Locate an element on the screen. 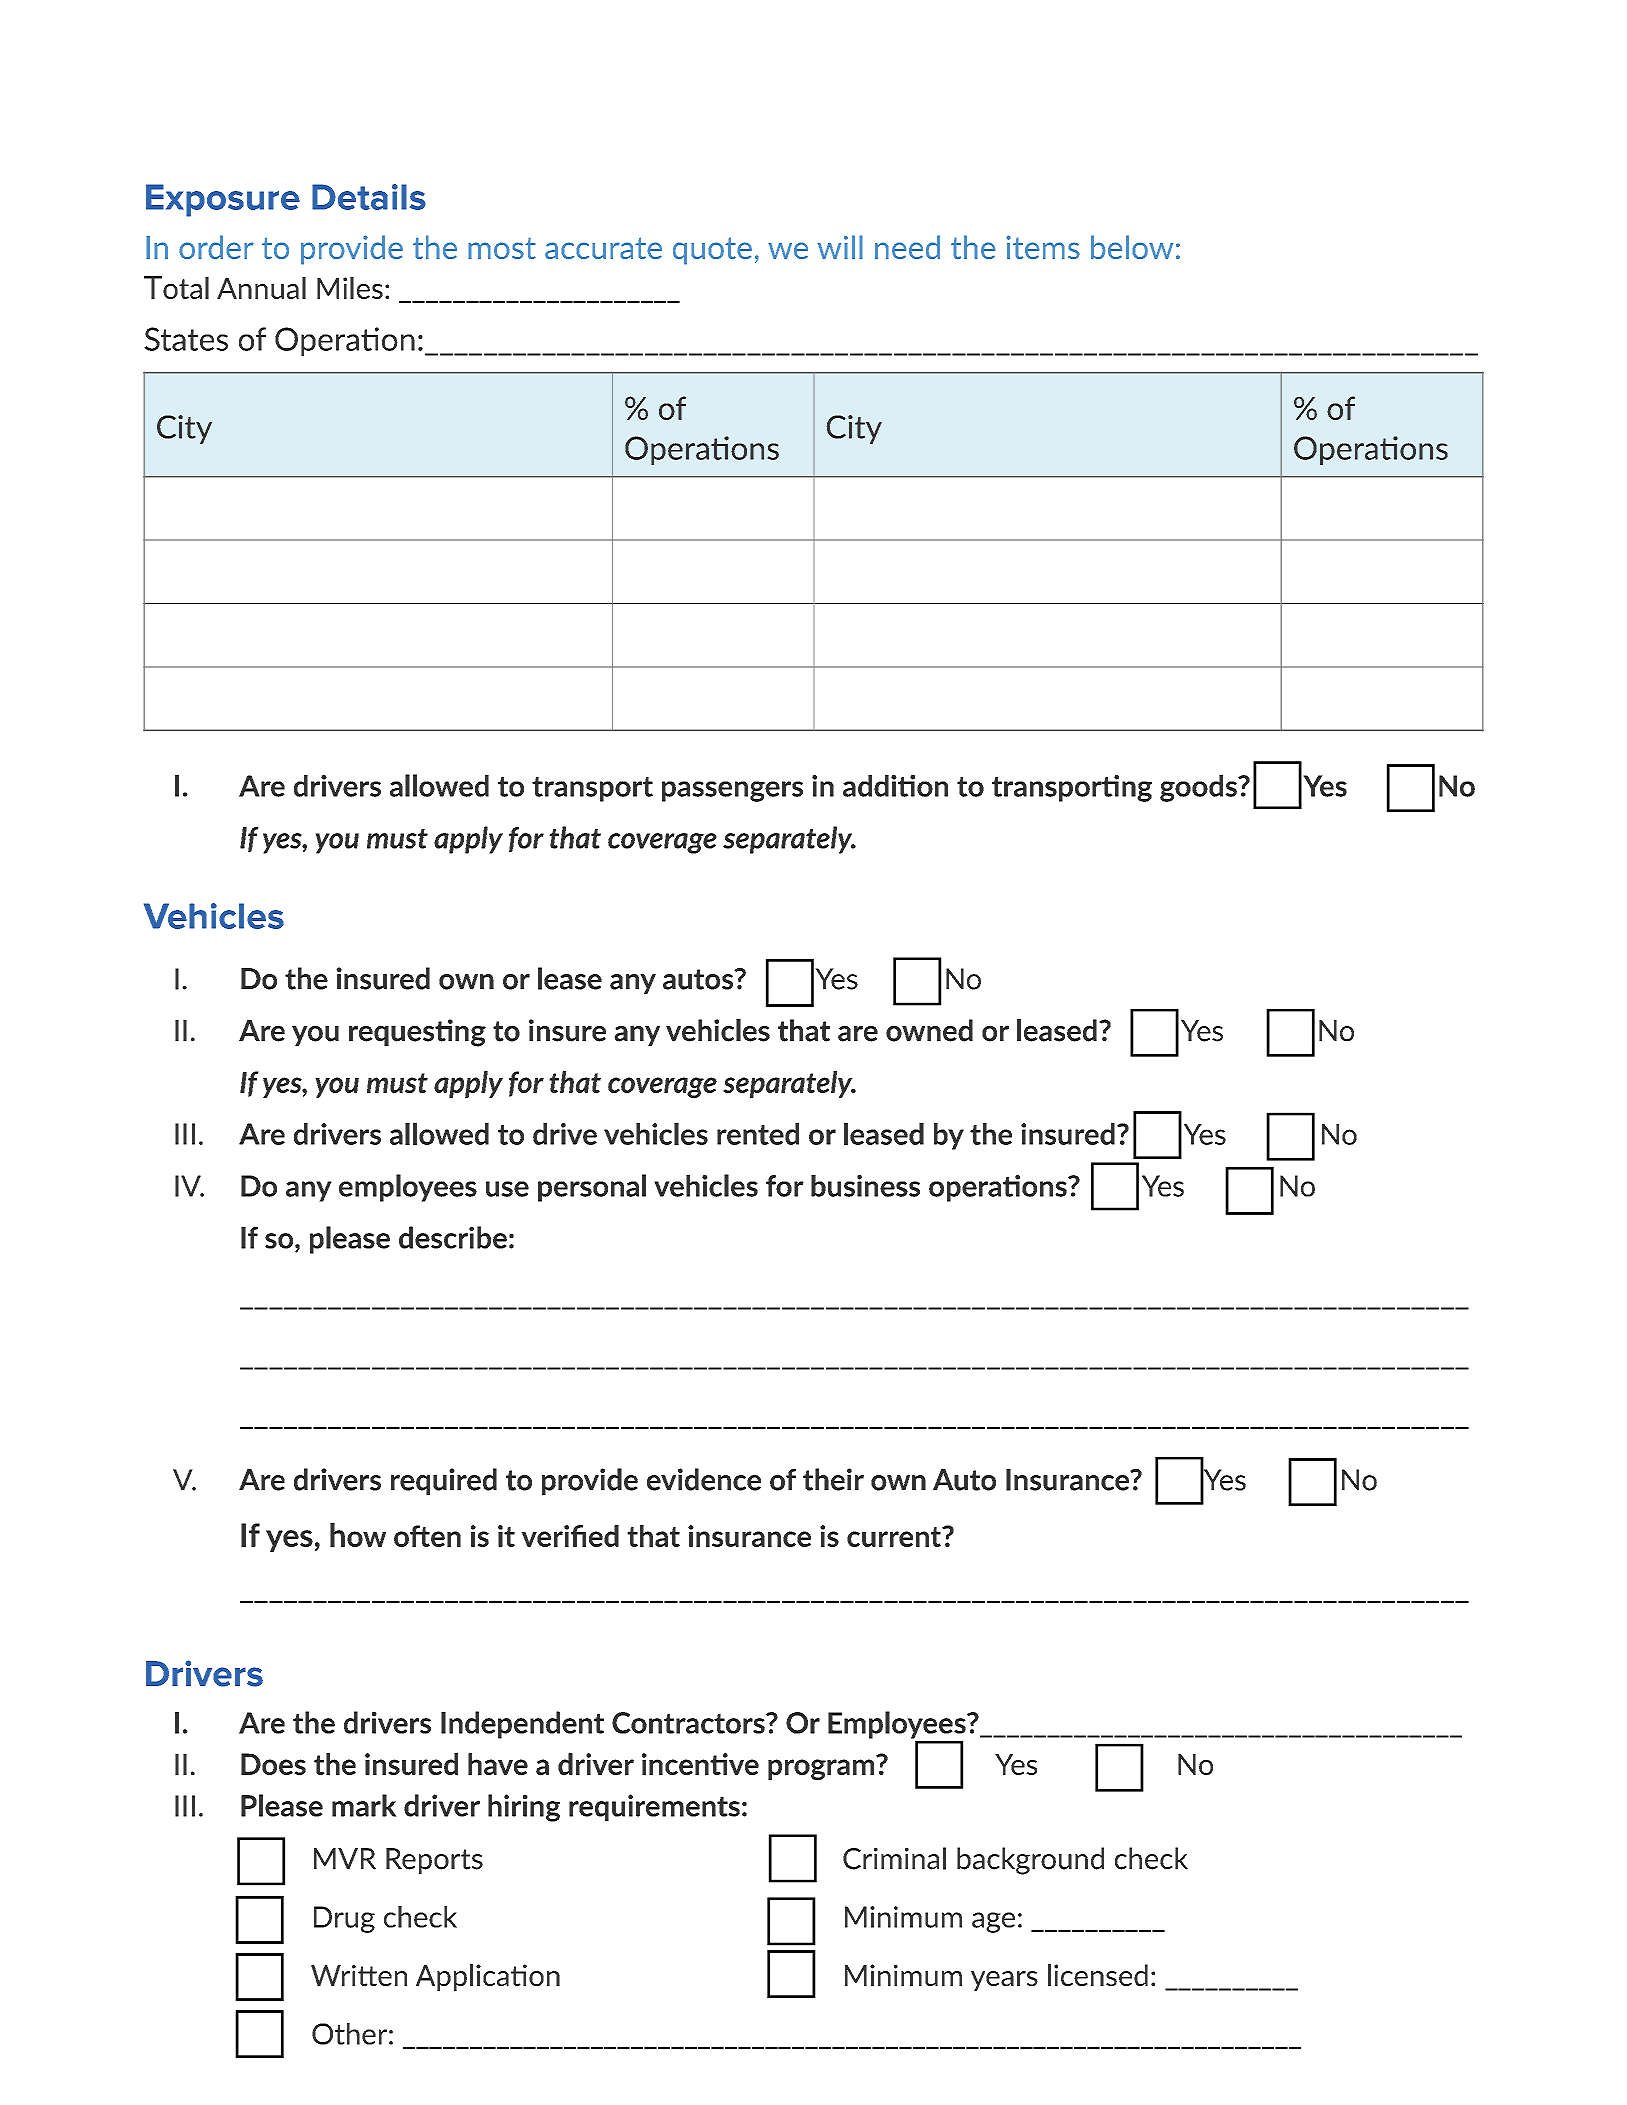 Image resolution: width=1627 pixels, height=2105 pixels. quote is located at coordinates (712, 251).
